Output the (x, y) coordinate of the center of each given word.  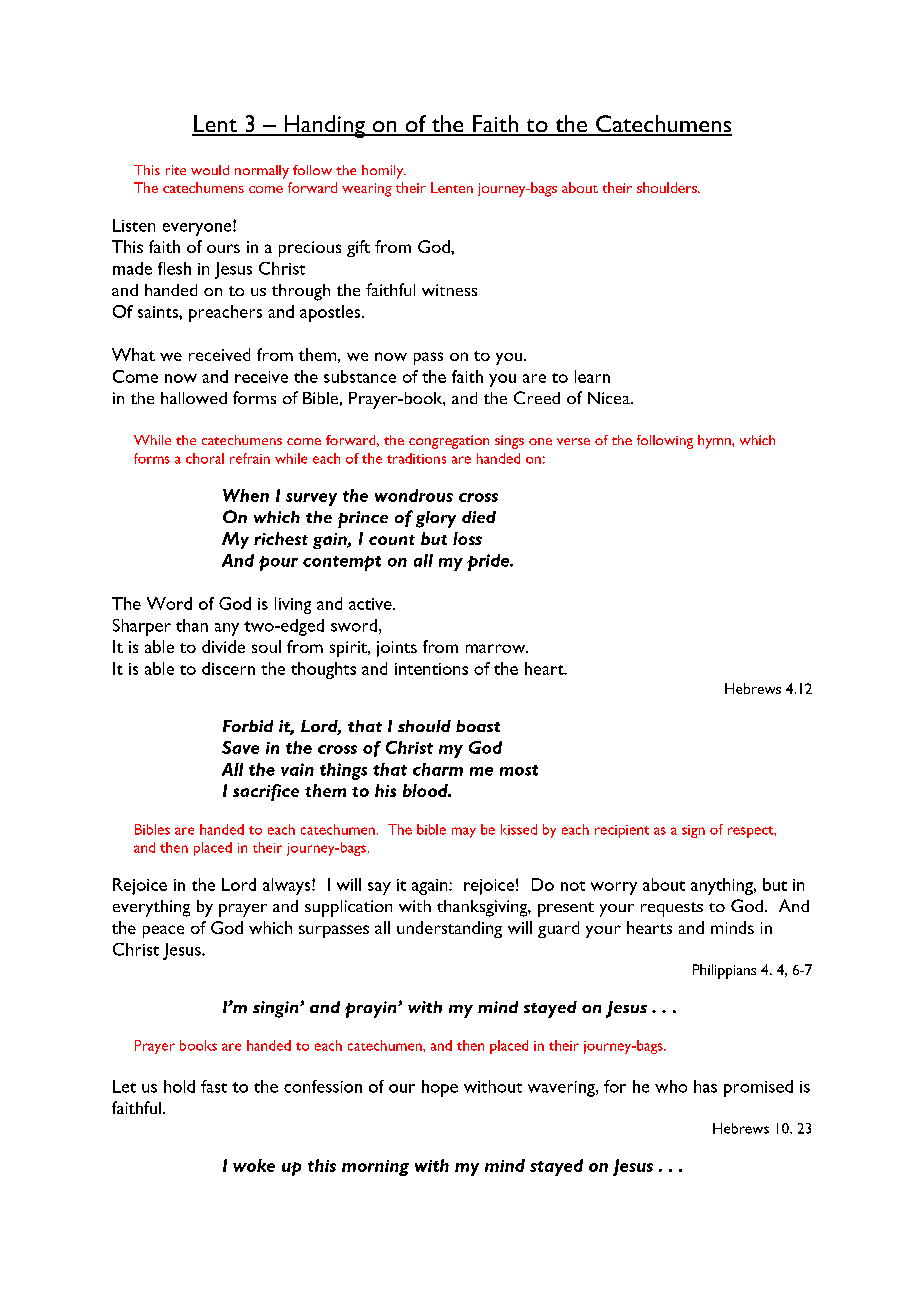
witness (449, 290)
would (210, 170)
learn (592, 376)
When (246, 495)
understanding (449, 929)
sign (693, 831)
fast (214, 1086)
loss (467, 538)
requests (672, 909)
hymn (715, 442)
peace (163, 931)
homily (384, 172)
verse (573, 441)
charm (438, 769)
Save (240, 747)
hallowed (194, 398)
